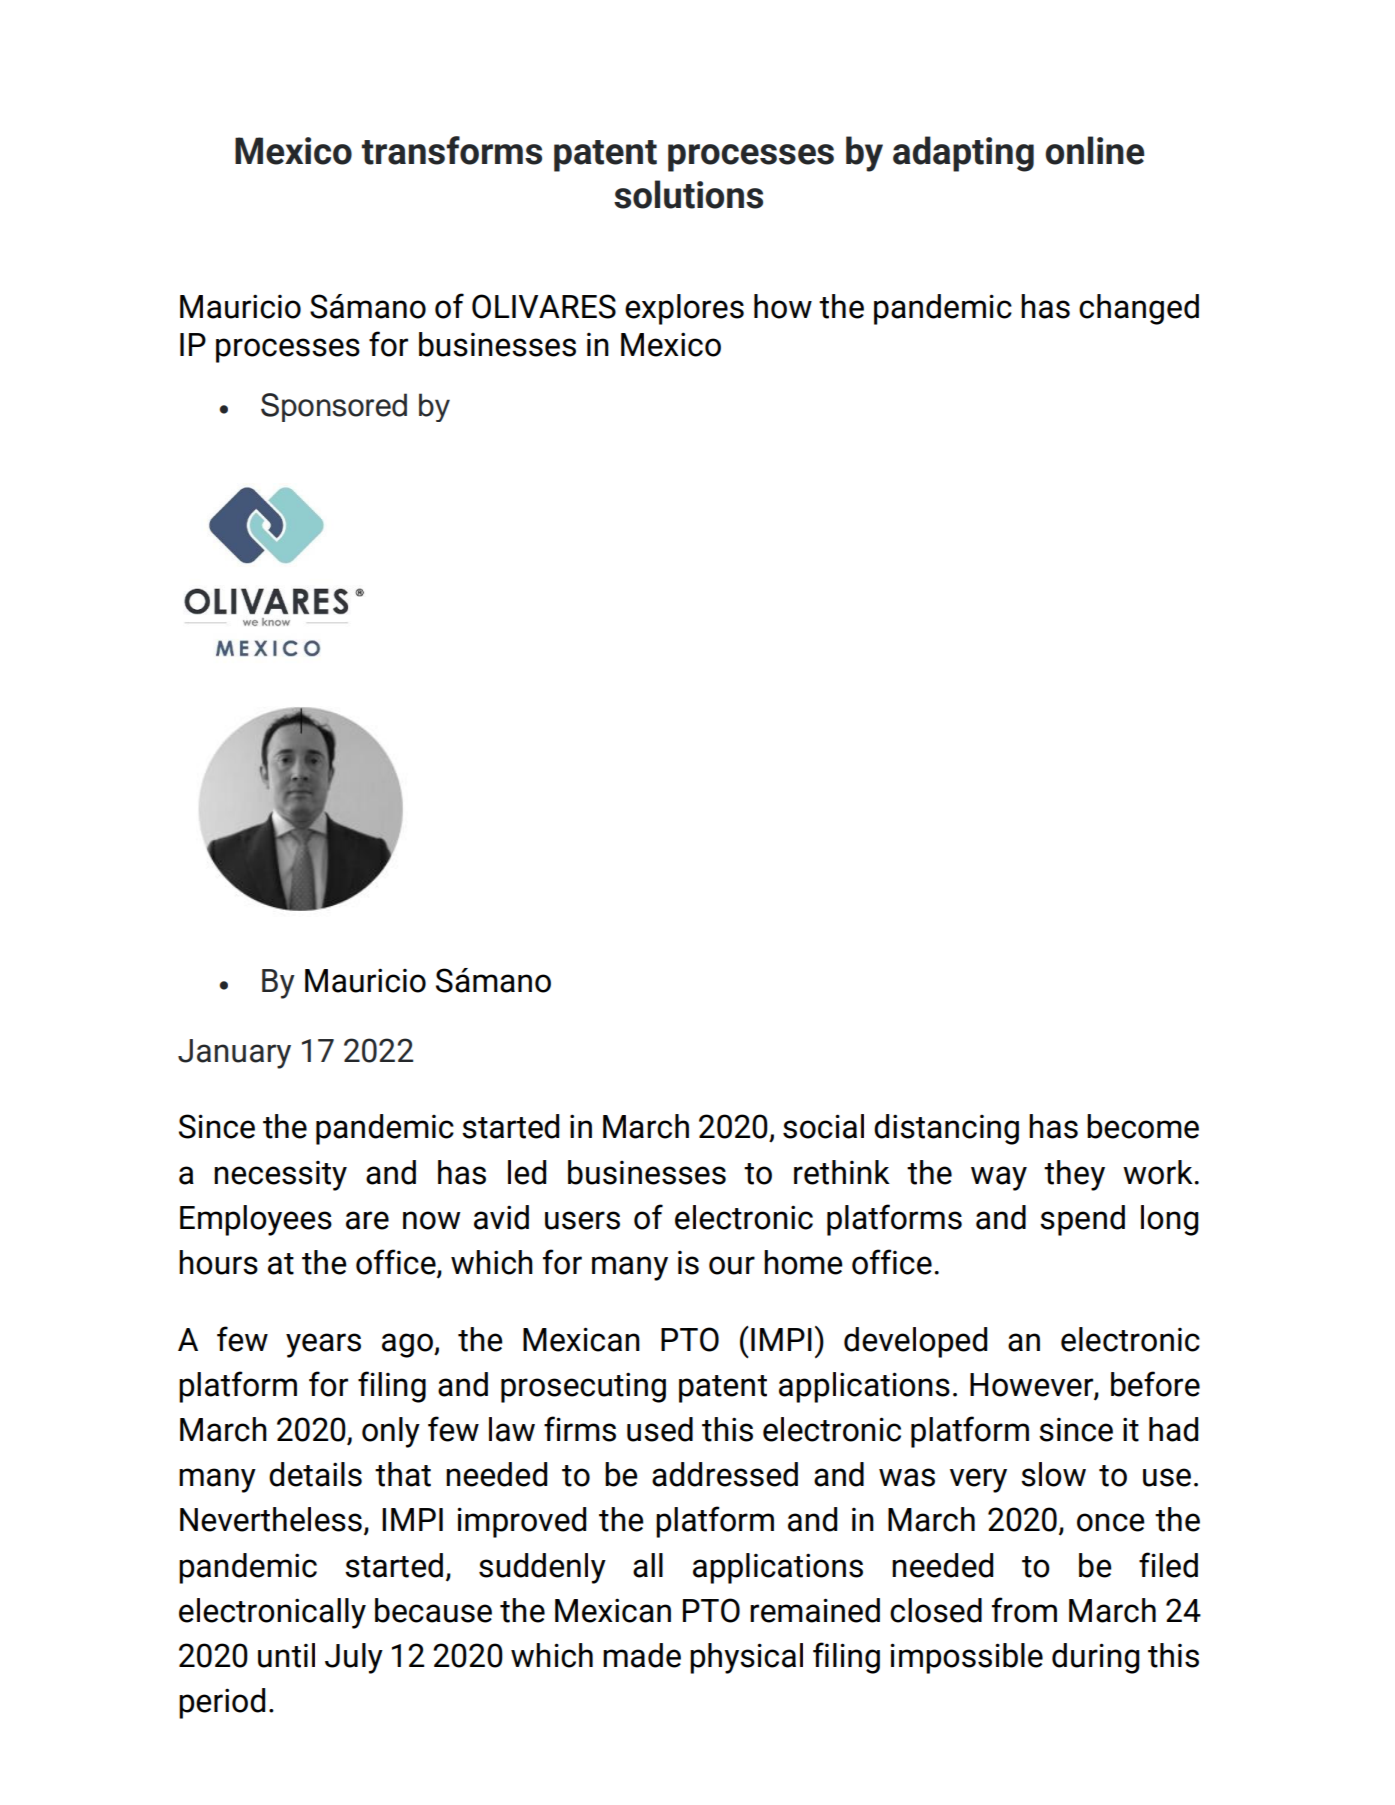 This screenshot has height=1805, width=1395. I want to click on become, so click(1143, 1126).
